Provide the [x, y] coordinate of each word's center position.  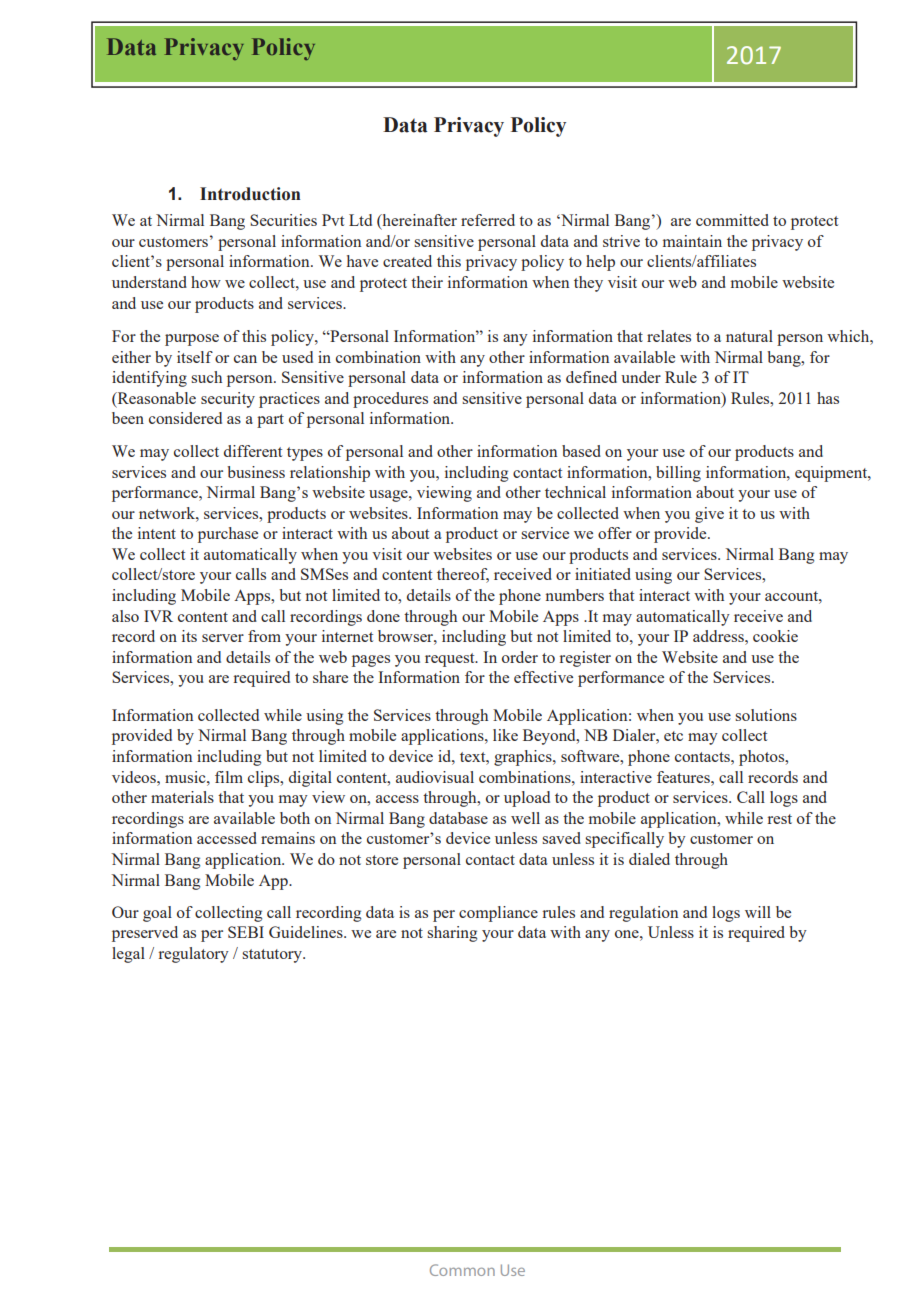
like [505, 735]
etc [673, 736]
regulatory [194, 955]
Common [462, 1270]
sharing [452, 934]
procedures [390, 400]
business [256, 472]
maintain [692, 241]
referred [488, 220]
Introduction [250, 194]
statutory [273, 956]
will [758, 912]
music [186, 777]
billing [678, 474]
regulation [643, 914]
